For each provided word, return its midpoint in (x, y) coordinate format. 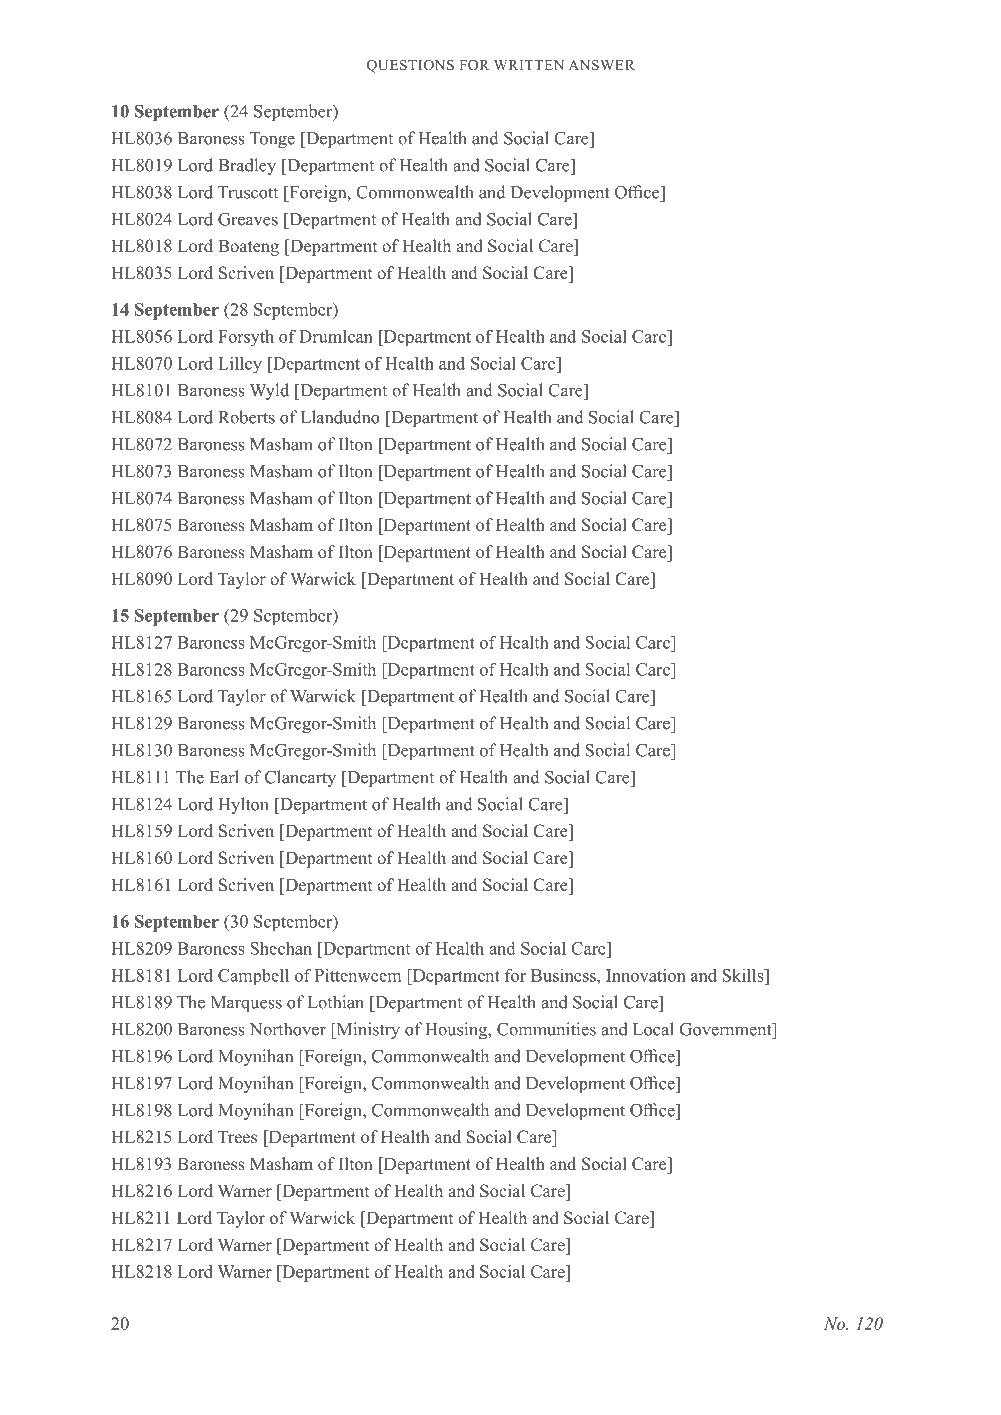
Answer (601, 65)
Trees (237, 1137)
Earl (224, 777)
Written (529, 65)
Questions (410, 66)
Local (653, 1029)
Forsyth (246, 337)
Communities (546, 1029)
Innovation (646, 975)
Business (564, 975)
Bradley (247, 166)
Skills (744, 975)
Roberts (246, 417)
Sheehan (281, 948)
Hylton (243, 805)
